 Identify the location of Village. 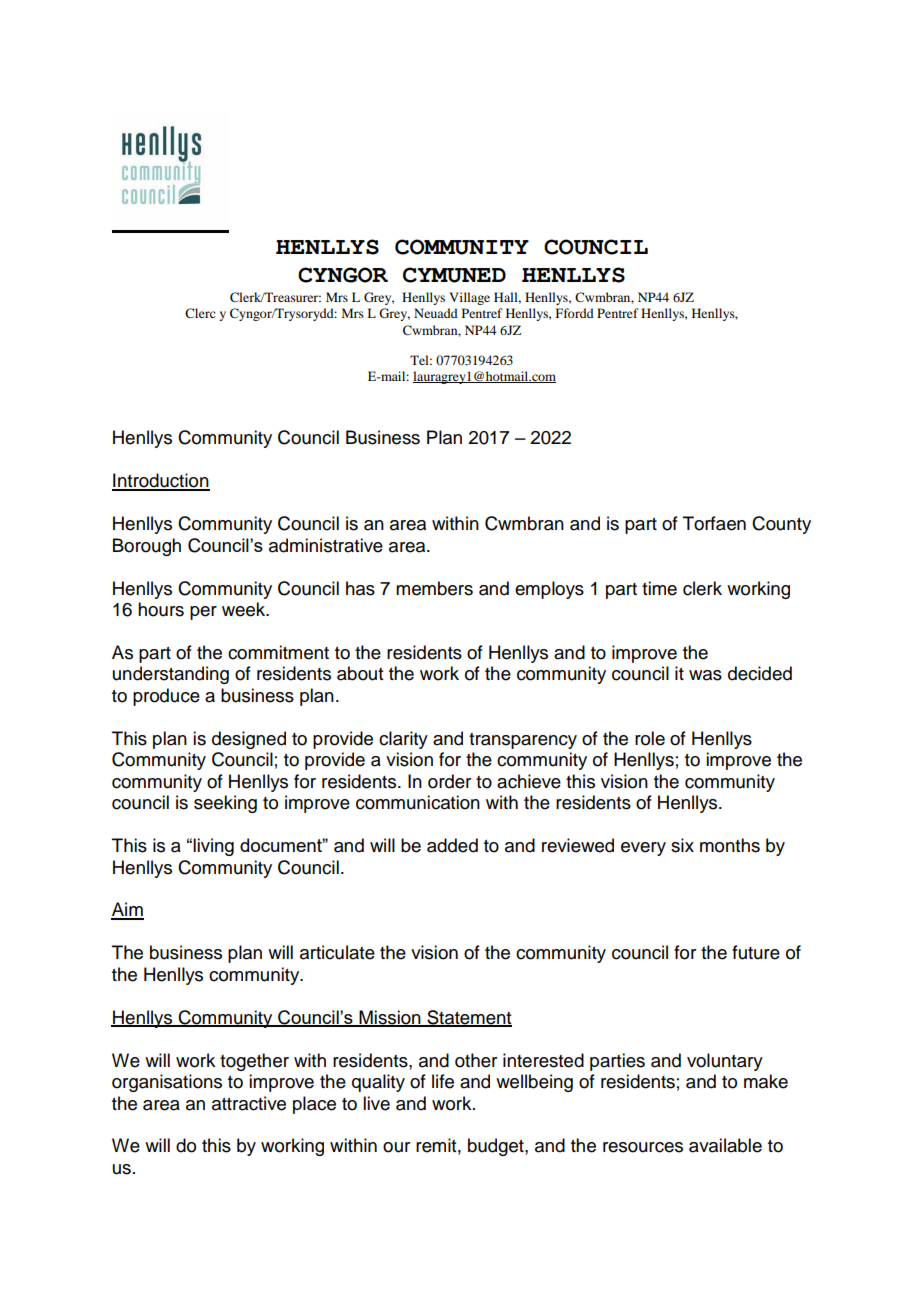
(469, 298).
